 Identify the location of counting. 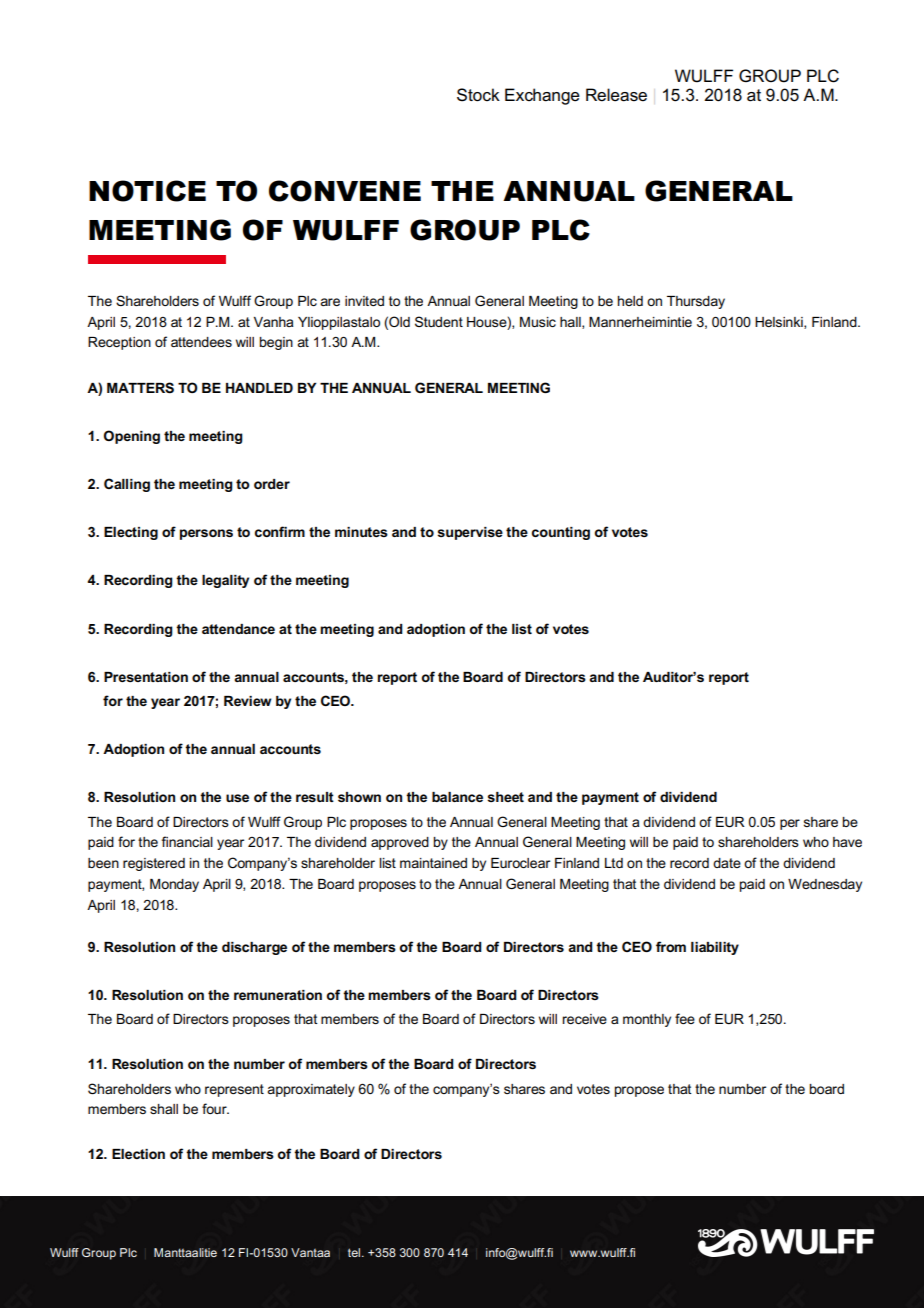
(561, 533).
